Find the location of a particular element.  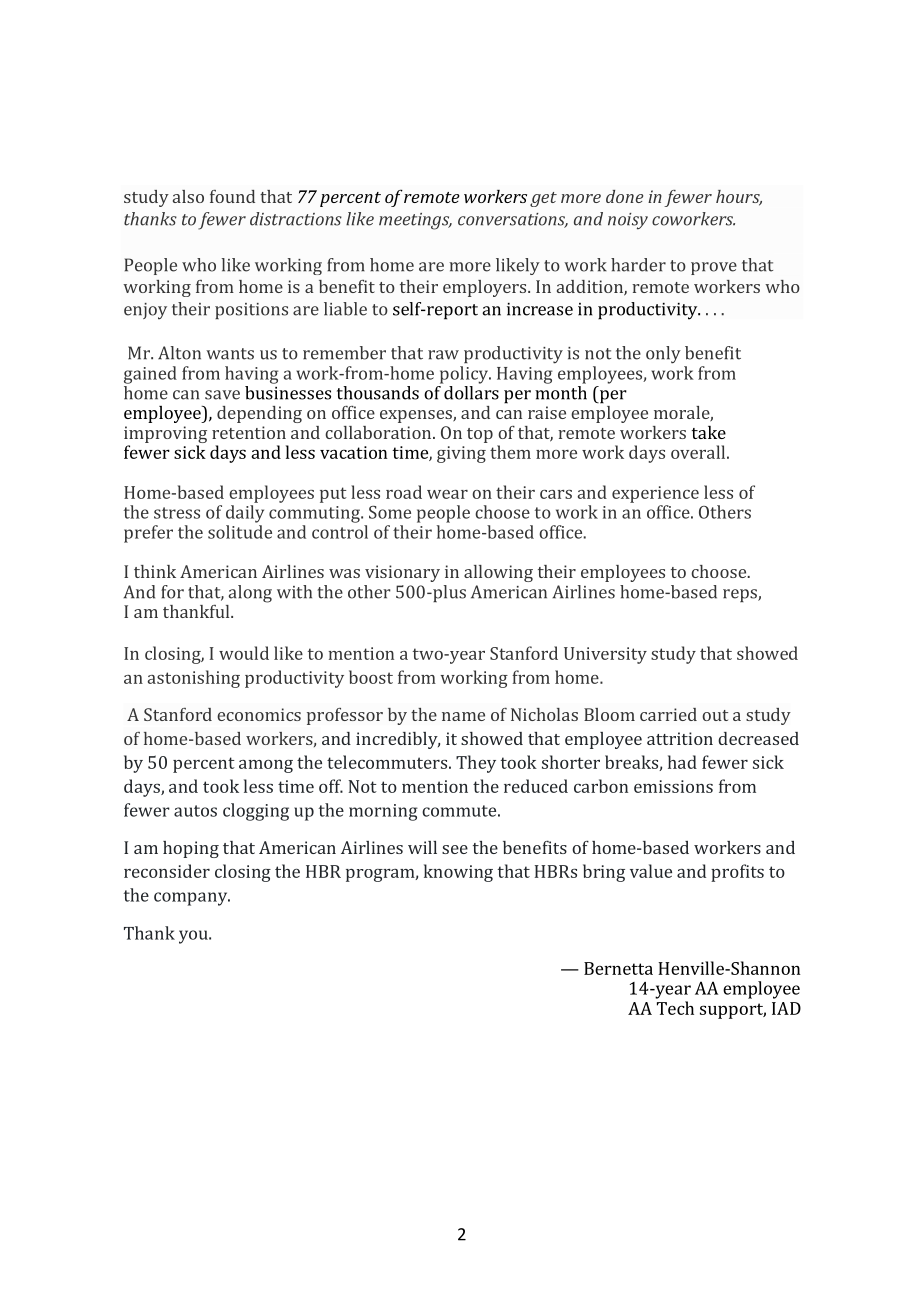

see is located at coordinates (455, 849).
